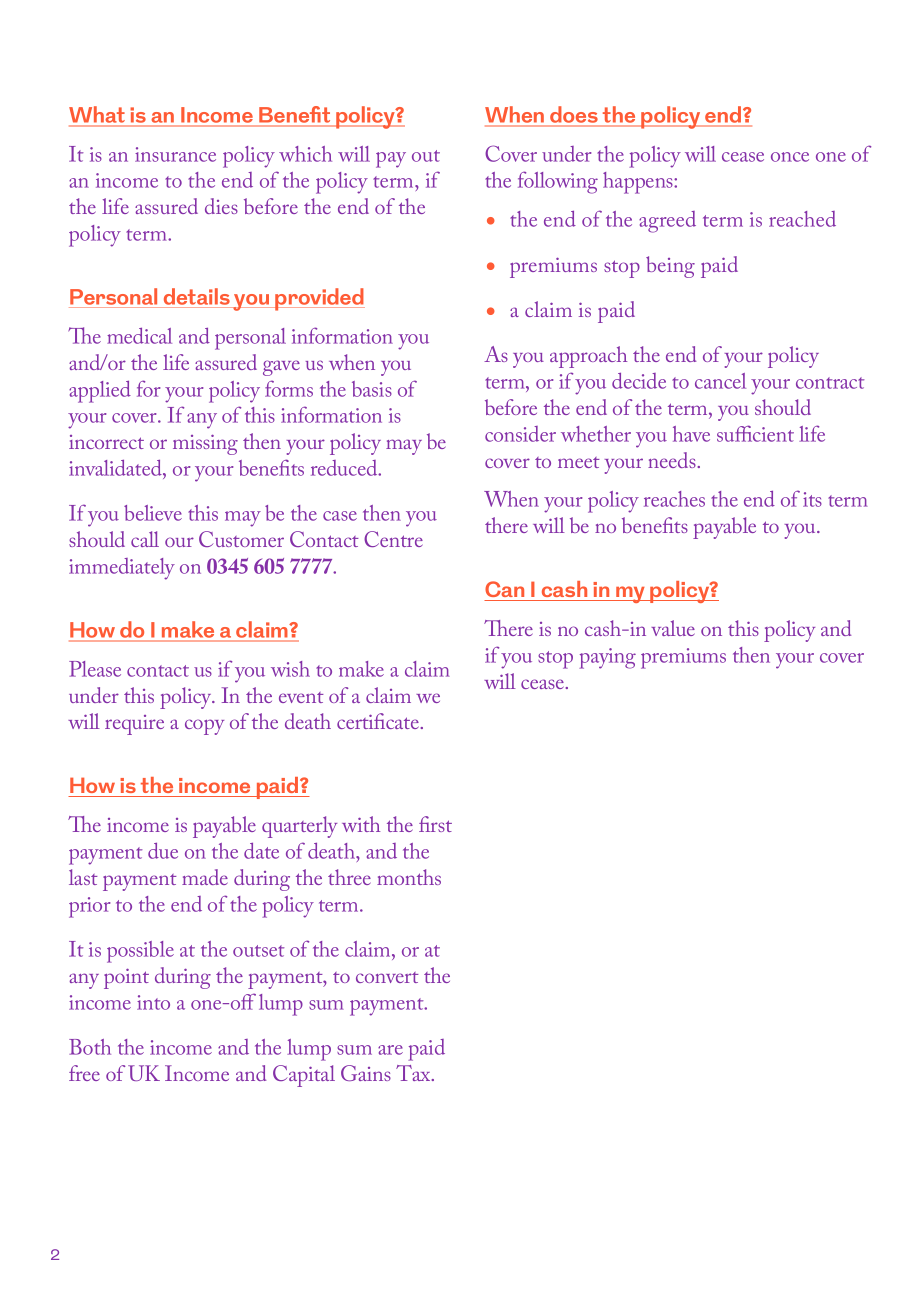 The image size is (924, 1311). I want to click on once, so click(790, 157).
